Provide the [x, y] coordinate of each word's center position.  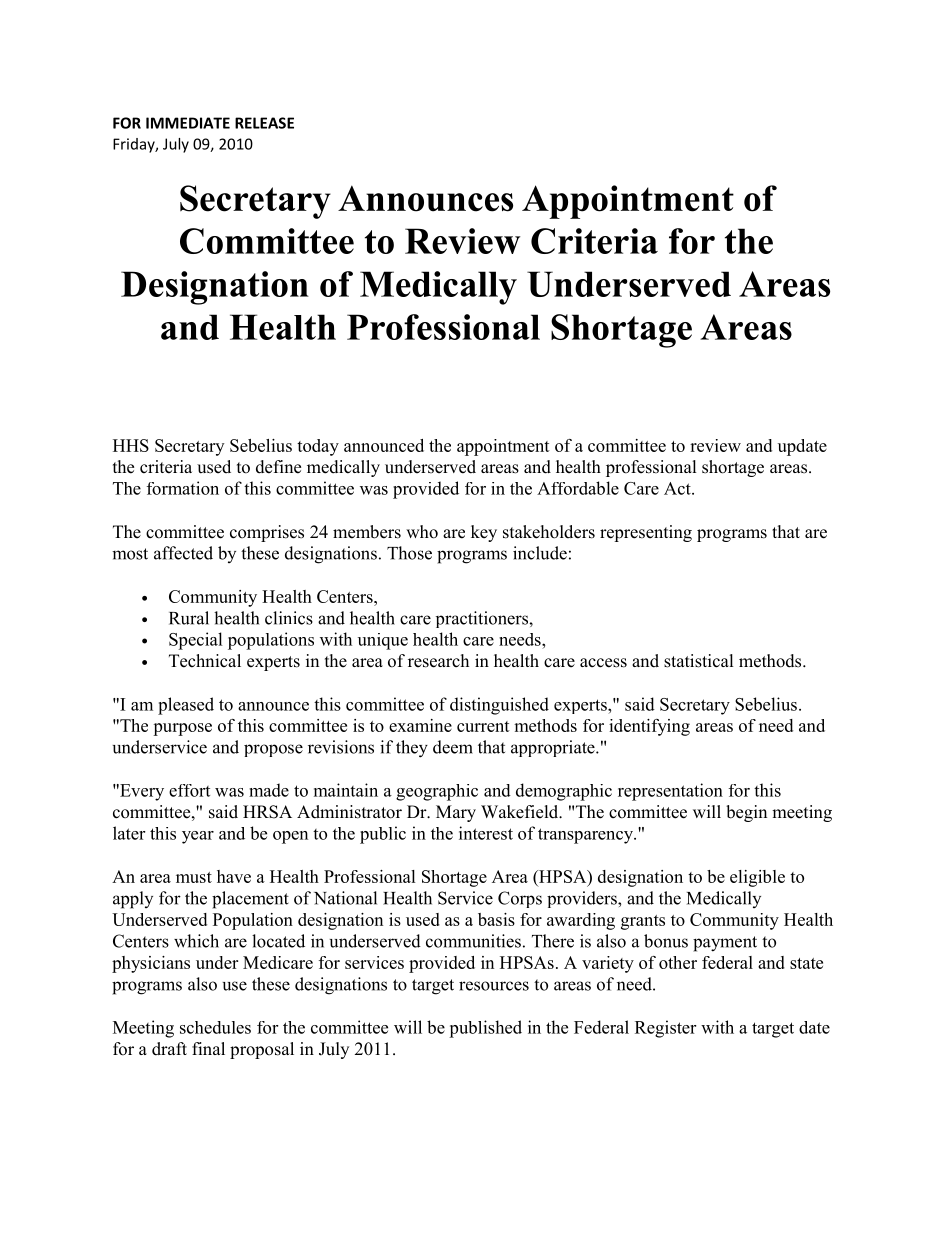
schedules [215, 1027]
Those [409, 553]
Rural [189, 618]
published [485, 1029]
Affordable [578, 488]
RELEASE [264, 123]
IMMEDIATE [188, 123]
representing [646, 533]
